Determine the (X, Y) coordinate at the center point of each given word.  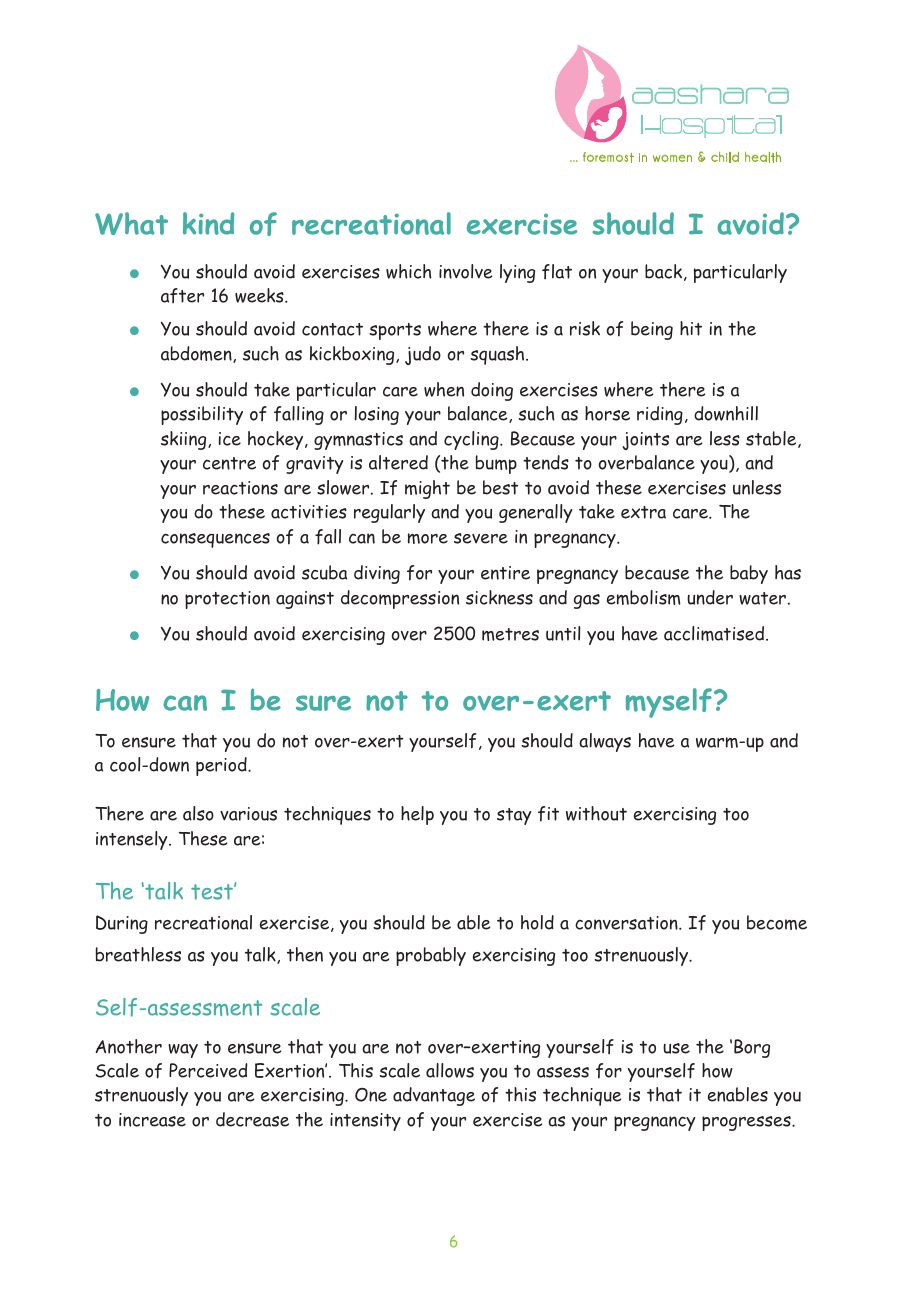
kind (208, 223)
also (198, 813)
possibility (202, 415)
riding (660, 415)
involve (465, 271)
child (725, 157)
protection (227, 600)
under (710, 597)
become (777, 922)
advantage (434, 1096)
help (417, 815)
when (444, 389)
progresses (747, 1123)
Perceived (208, 1070)
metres (510, 634)
